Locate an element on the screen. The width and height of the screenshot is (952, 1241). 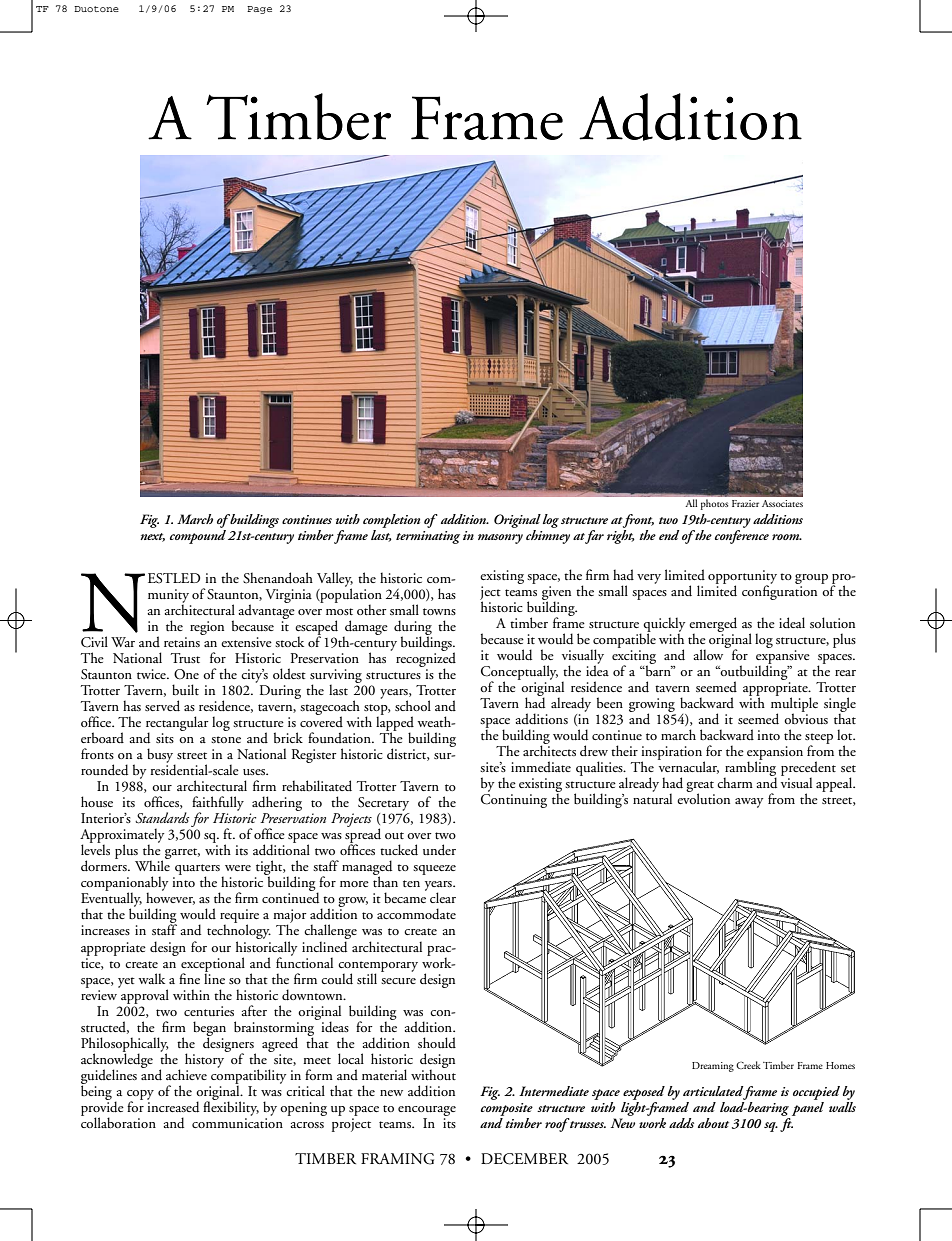
completion is located at coordinates (391, 521).
